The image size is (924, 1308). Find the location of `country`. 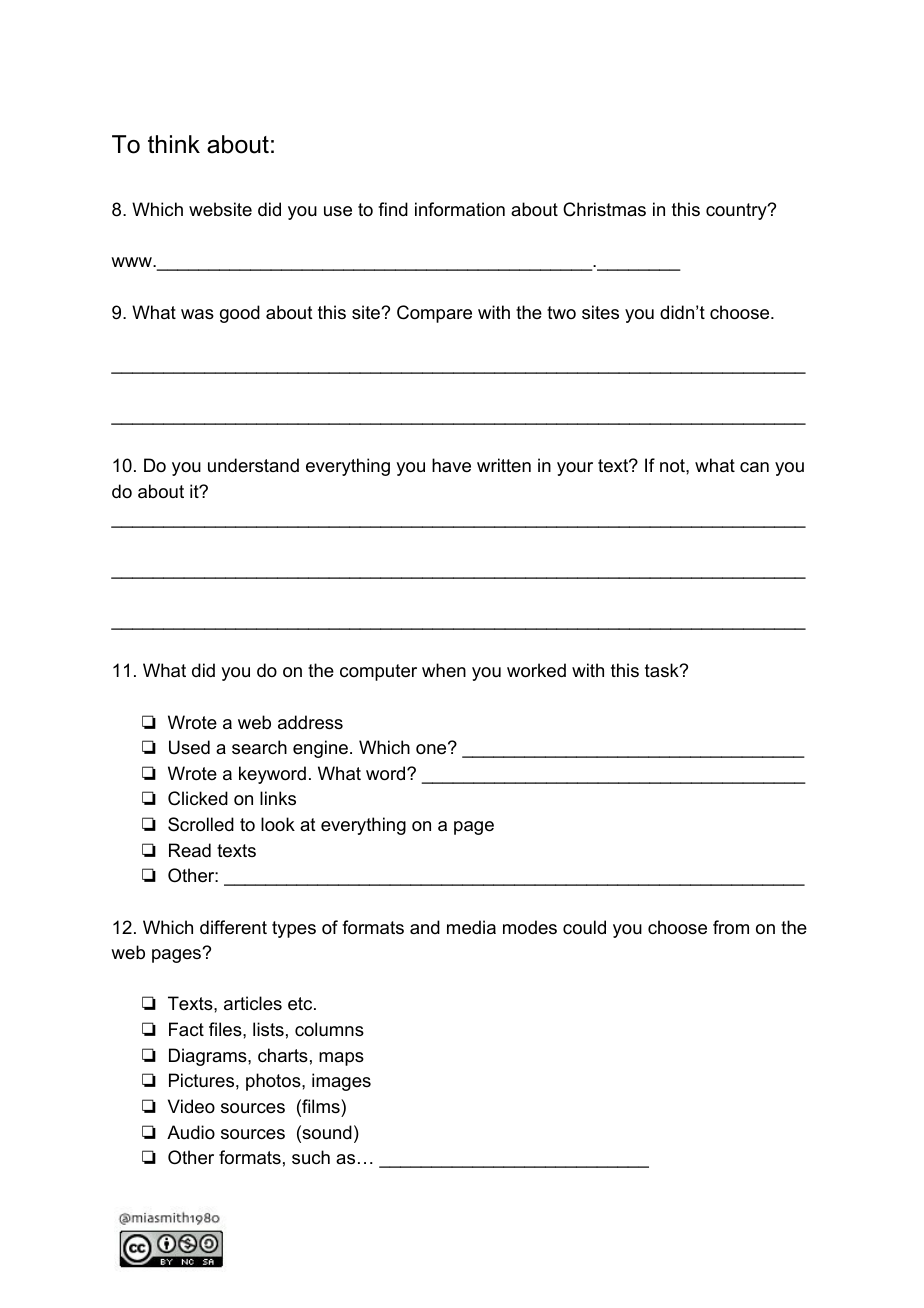

country is located at coordinates (737, 211).
